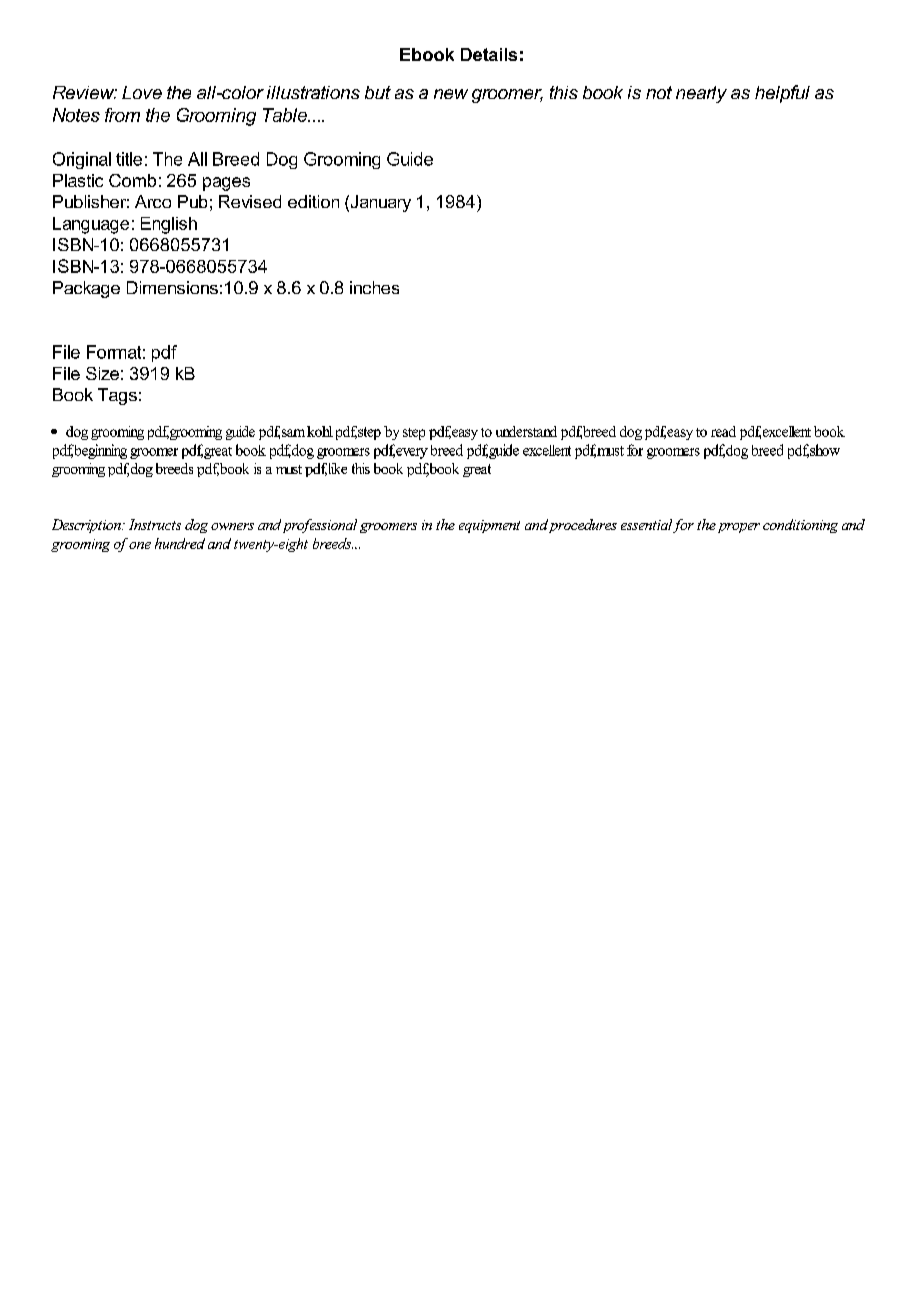 The height and width of the image is (1308, 924). What do you see at coordinates (155, 524) in the image?
I see `Instructs` at bounding box center [155, 524].
